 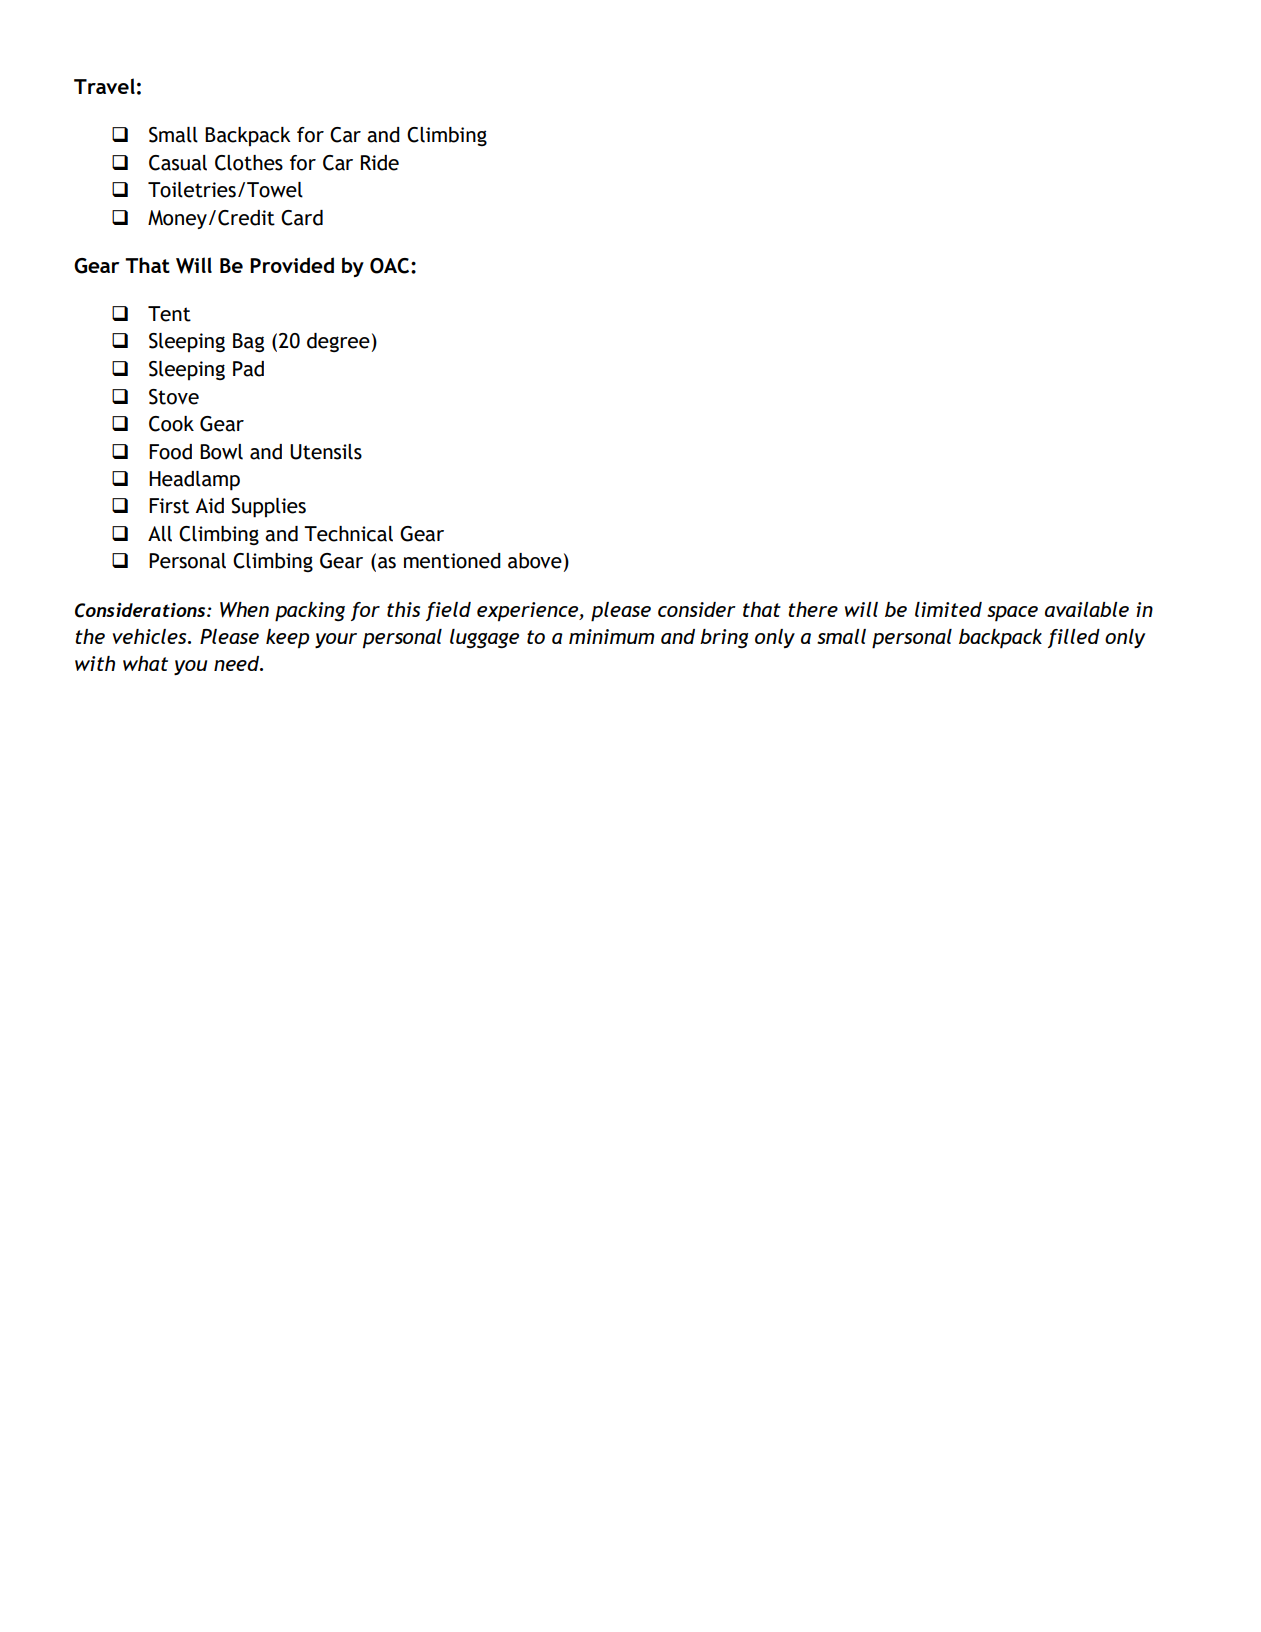 What do you see at coordinates (171, 424) in the page?
I see `Cook` at bounding box center [171, 424].
